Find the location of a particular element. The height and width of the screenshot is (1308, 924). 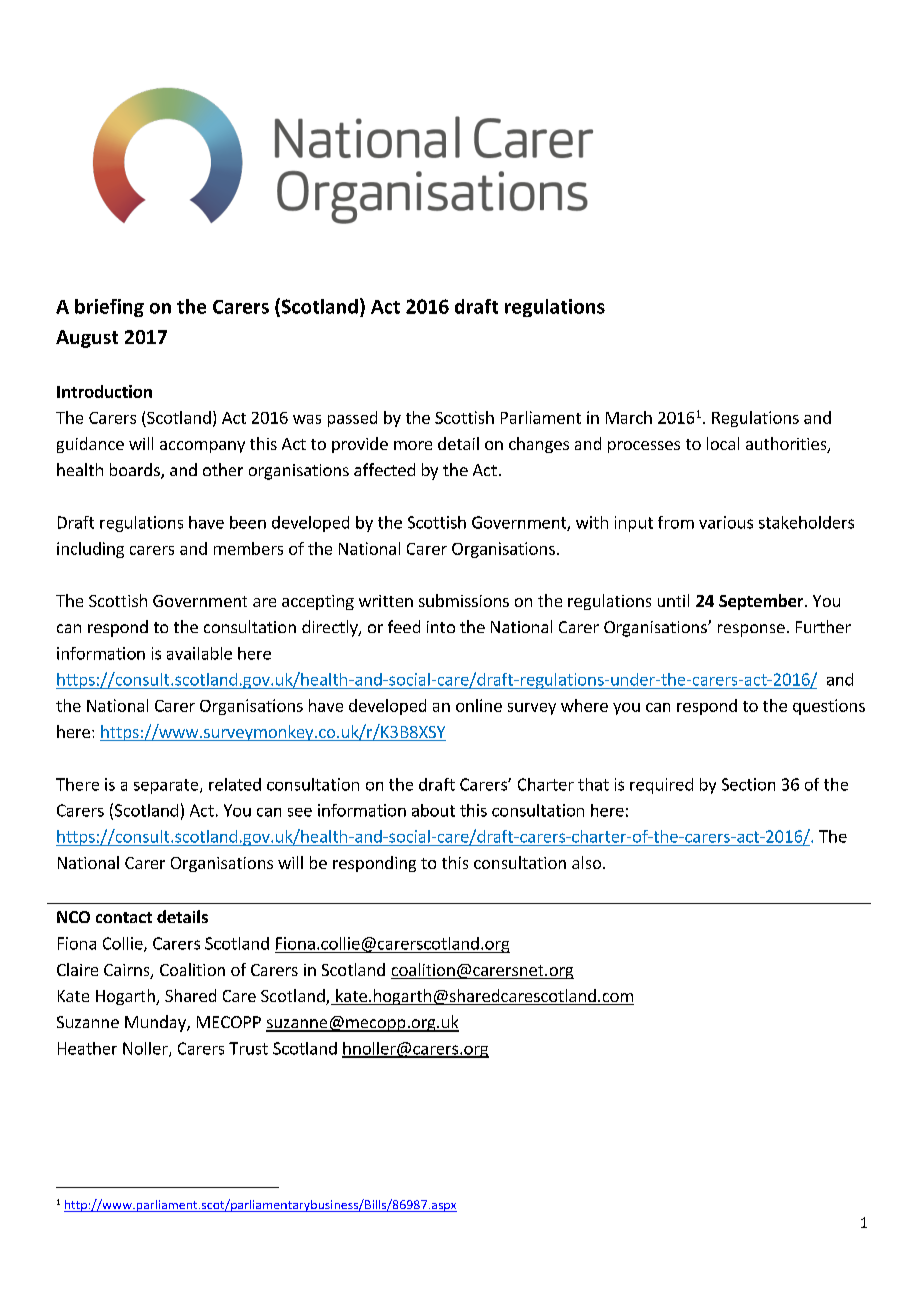

affected is located at coordinates (384, 469).
